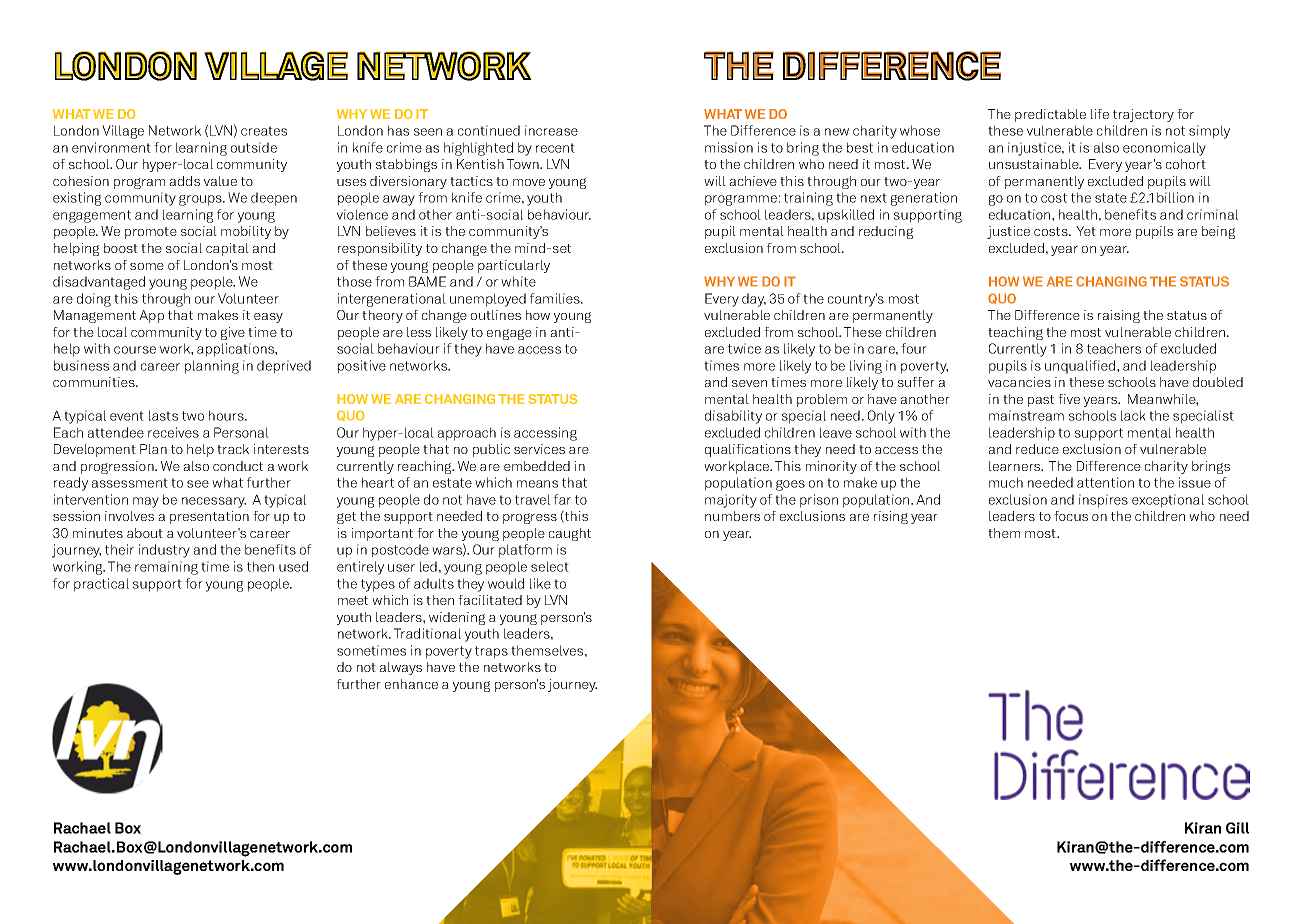 This page has height=924, width=1303. What do you see at coordinates (264, 131) in the page?
I see `creates` at bounding box center [264, 131].
